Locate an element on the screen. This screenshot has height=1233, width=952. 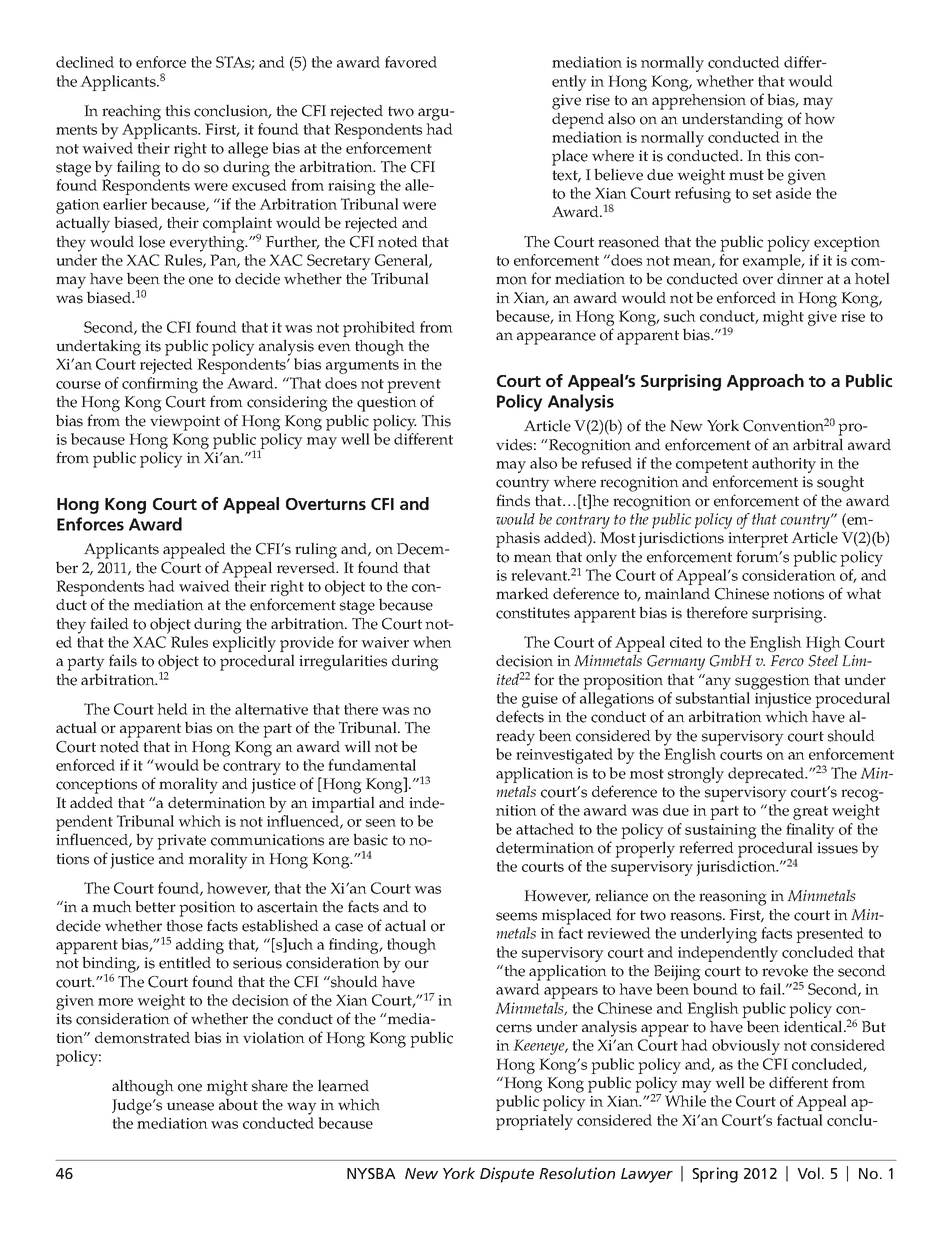
nds is located at coordinates (517, 501).
